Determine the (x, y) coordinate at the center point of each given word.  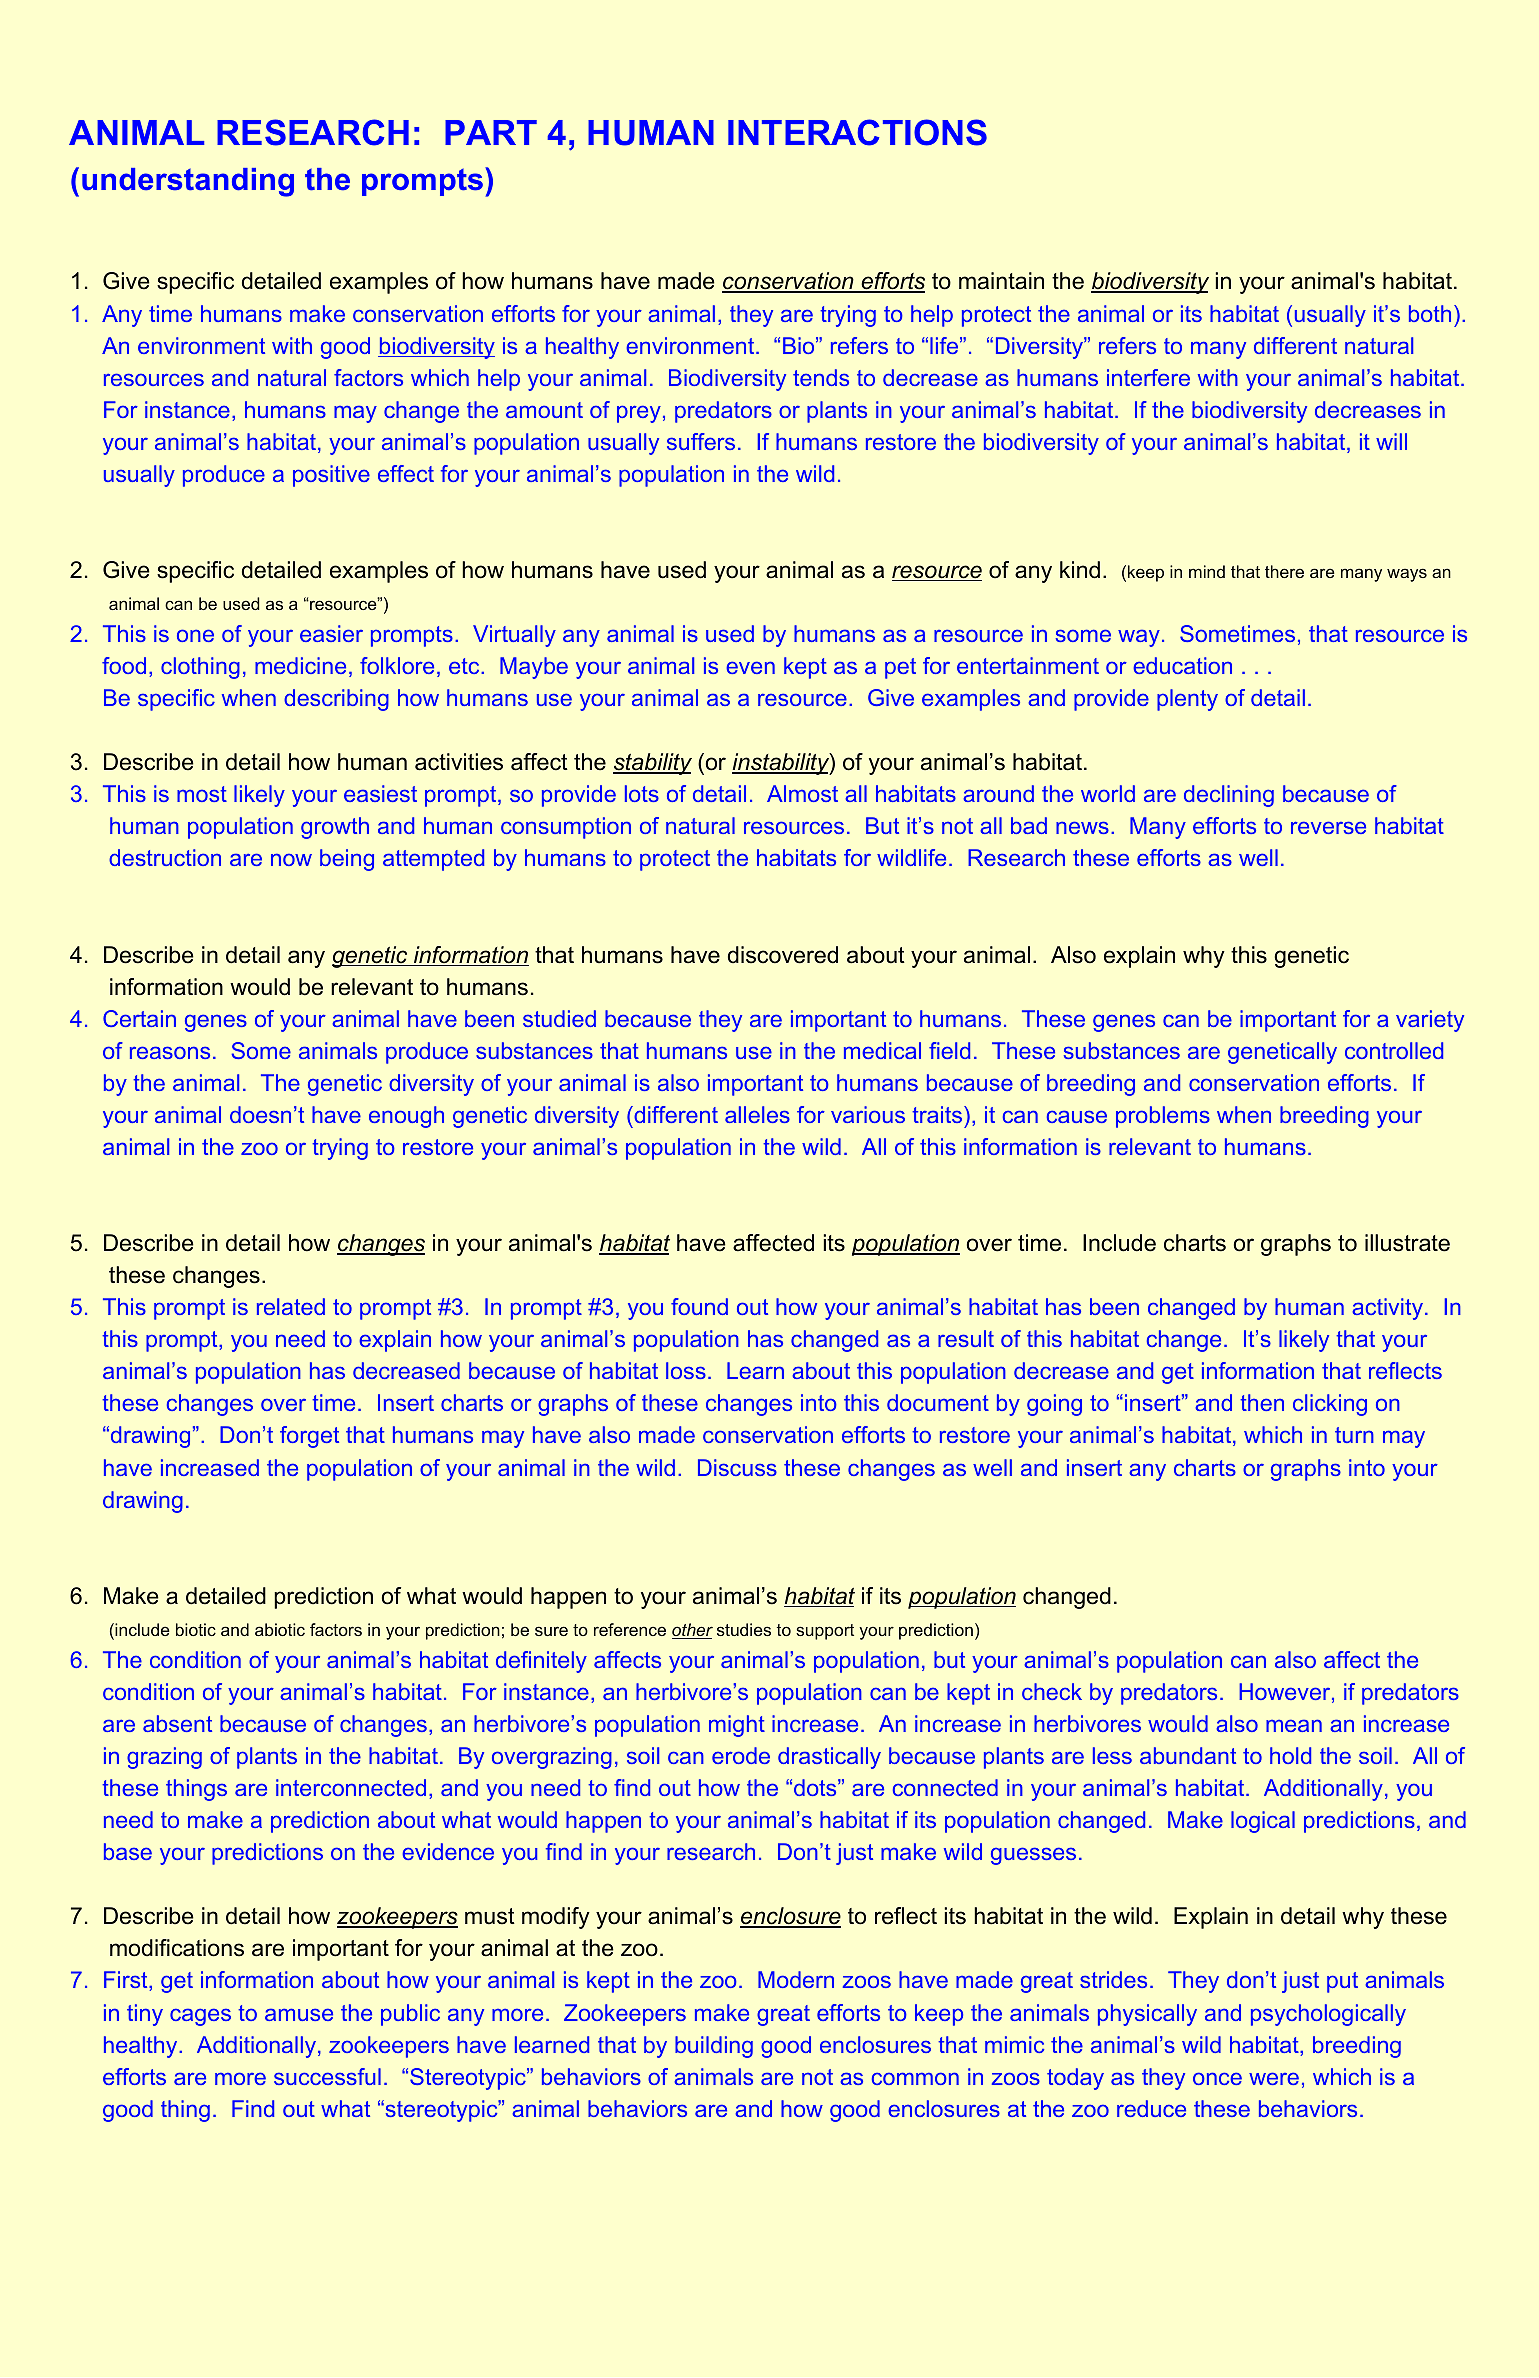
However (1284, 1691)
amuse (299, 2014)
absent (177, 1723)
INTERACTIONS (857, 132)
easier (331, 633)
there (1284, 571)
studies (744, 1629)
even (750, 667)
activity (1387, 1309)
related (291, 1306)
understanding (188, 182)
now (291, 859)
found (699, 1306)
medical (882, 1050)
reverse (1328, 827)
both (1430, 313)
